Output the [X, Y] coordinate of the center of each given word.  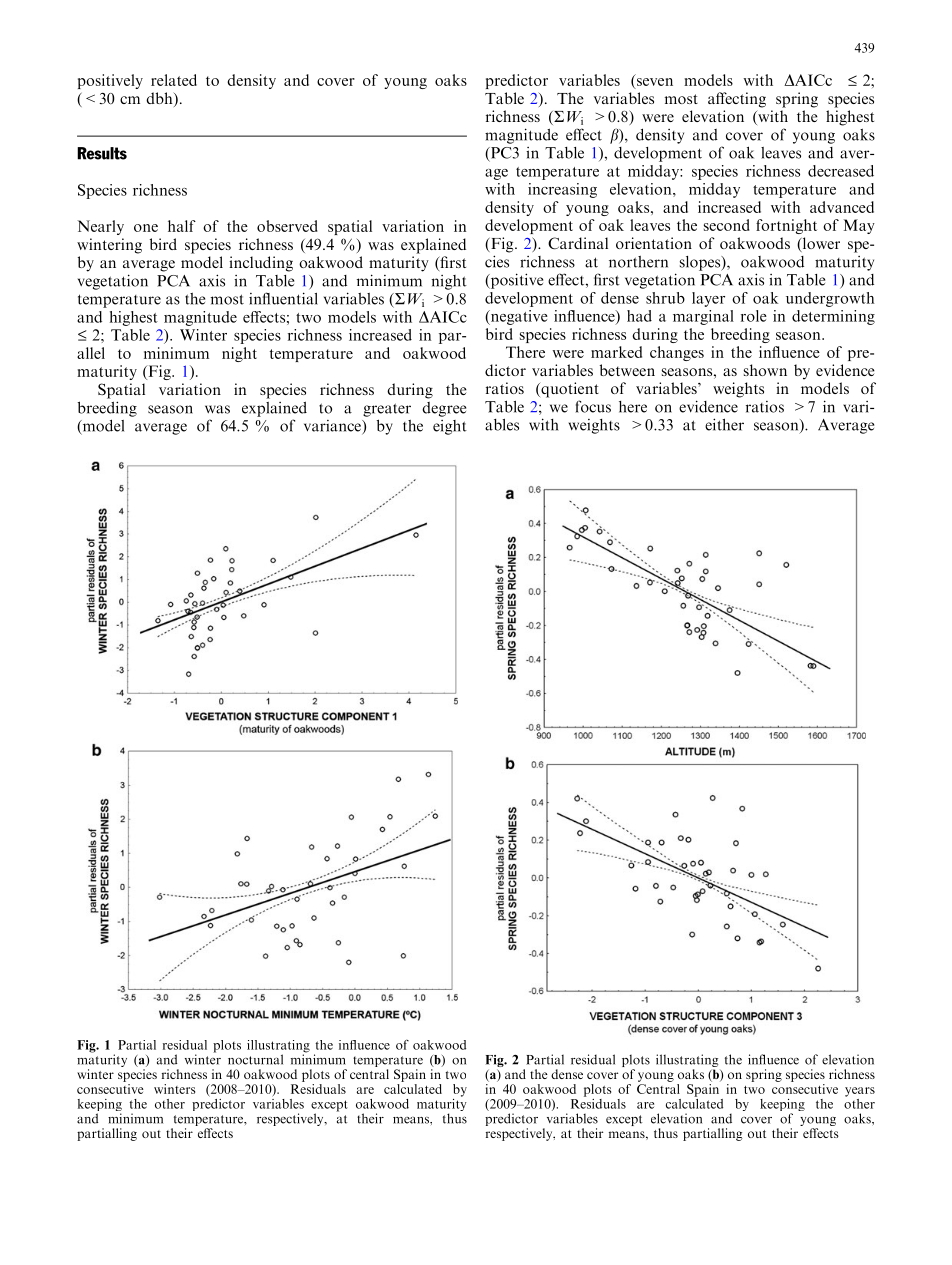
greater [387, 410]
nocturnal [255, 1059]
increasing [562, 190]
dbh [160, 99]
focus [593, 406]
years [860, 1092]
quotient [569, 390]
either [724, 424]
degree [444, 409]
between [627, 370]
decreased [841, 171]
